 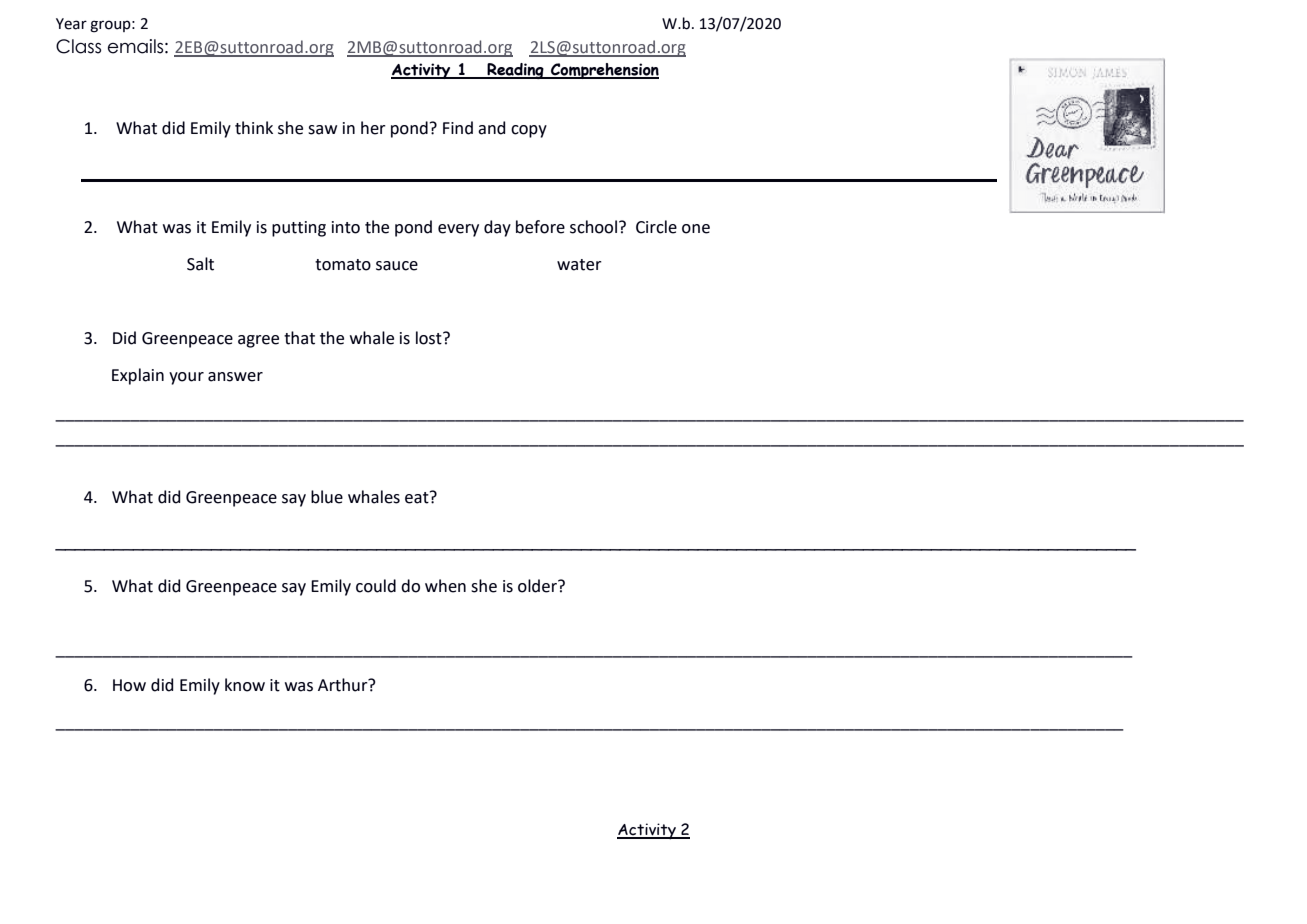 What do you see at coordinates (138, 376) in the screenshot?
I see `Explain` at bounding box center [138, 376].
